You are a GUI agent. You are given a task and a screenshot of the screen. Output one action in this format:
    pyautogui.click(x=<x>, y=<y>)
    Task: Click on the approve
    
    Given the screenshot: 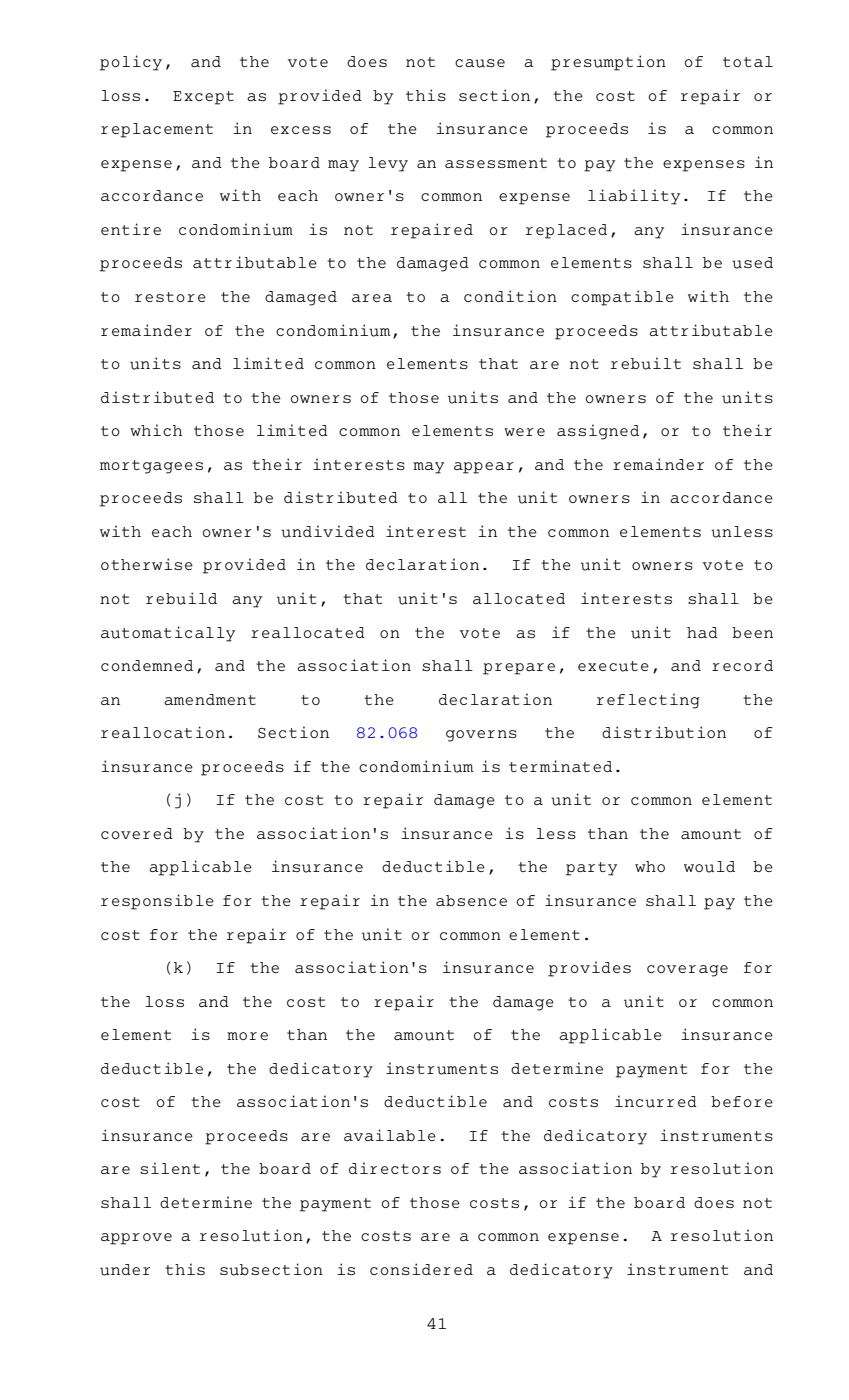 What is the action you would take?
    pyautogui.click(x=136, y=1239)
